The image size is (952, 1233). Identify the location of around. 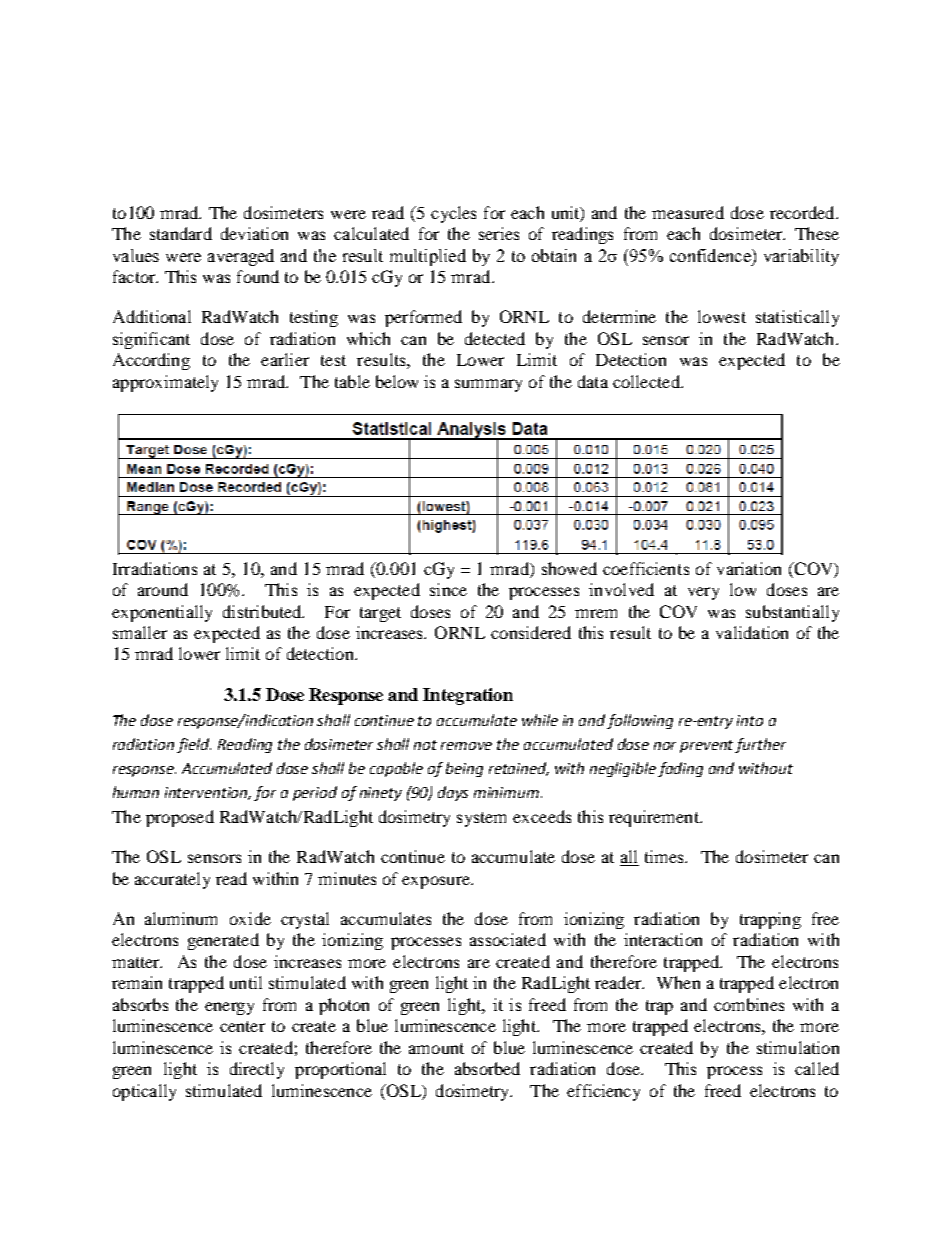
(163, 589).
